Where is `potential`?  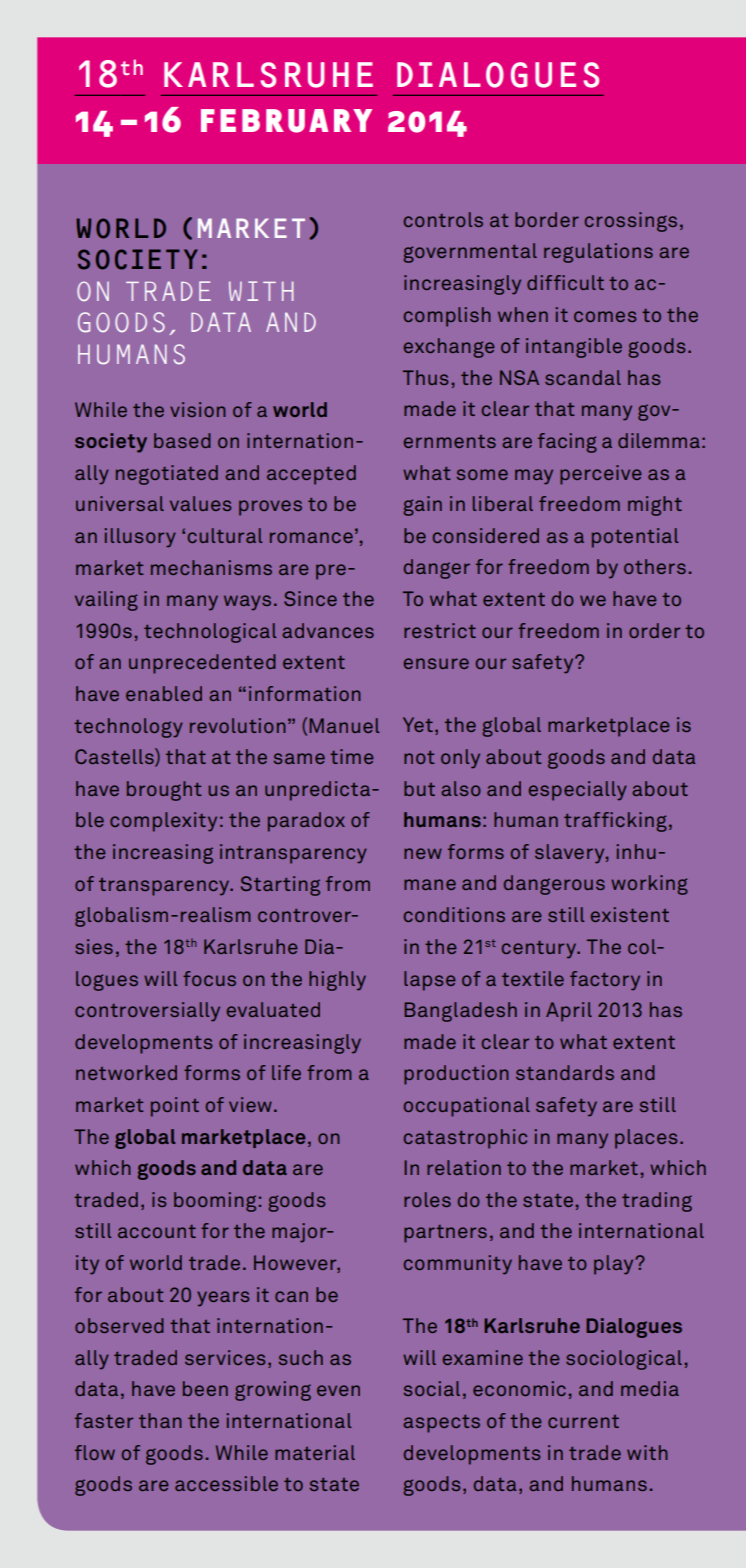 potential is located at coordinates (635, 538).
